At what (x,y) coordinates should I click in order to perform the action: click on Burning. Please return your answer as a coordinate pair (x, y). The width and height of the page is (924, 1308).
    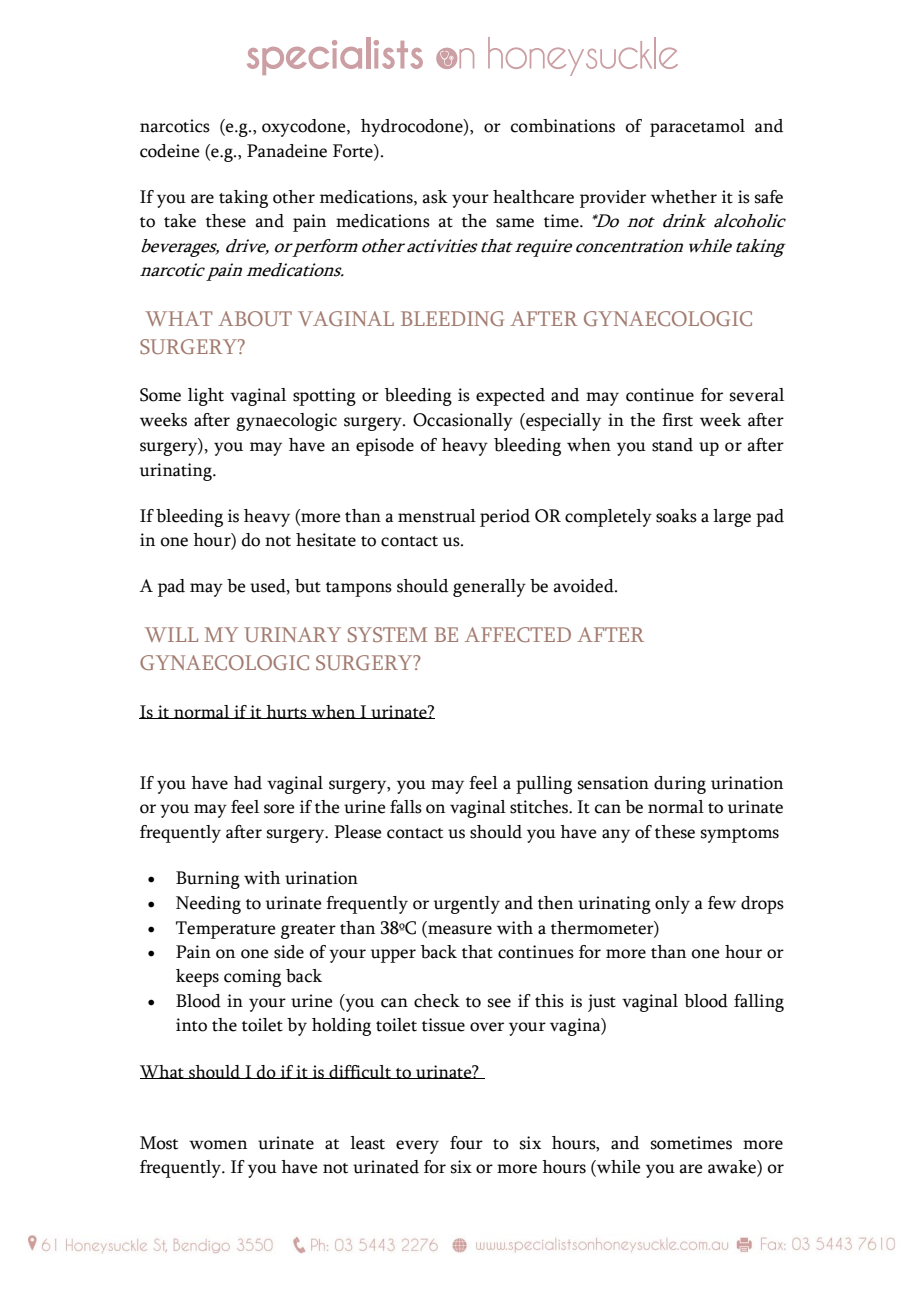
    Looking at the image, I should click on (208, 880).
